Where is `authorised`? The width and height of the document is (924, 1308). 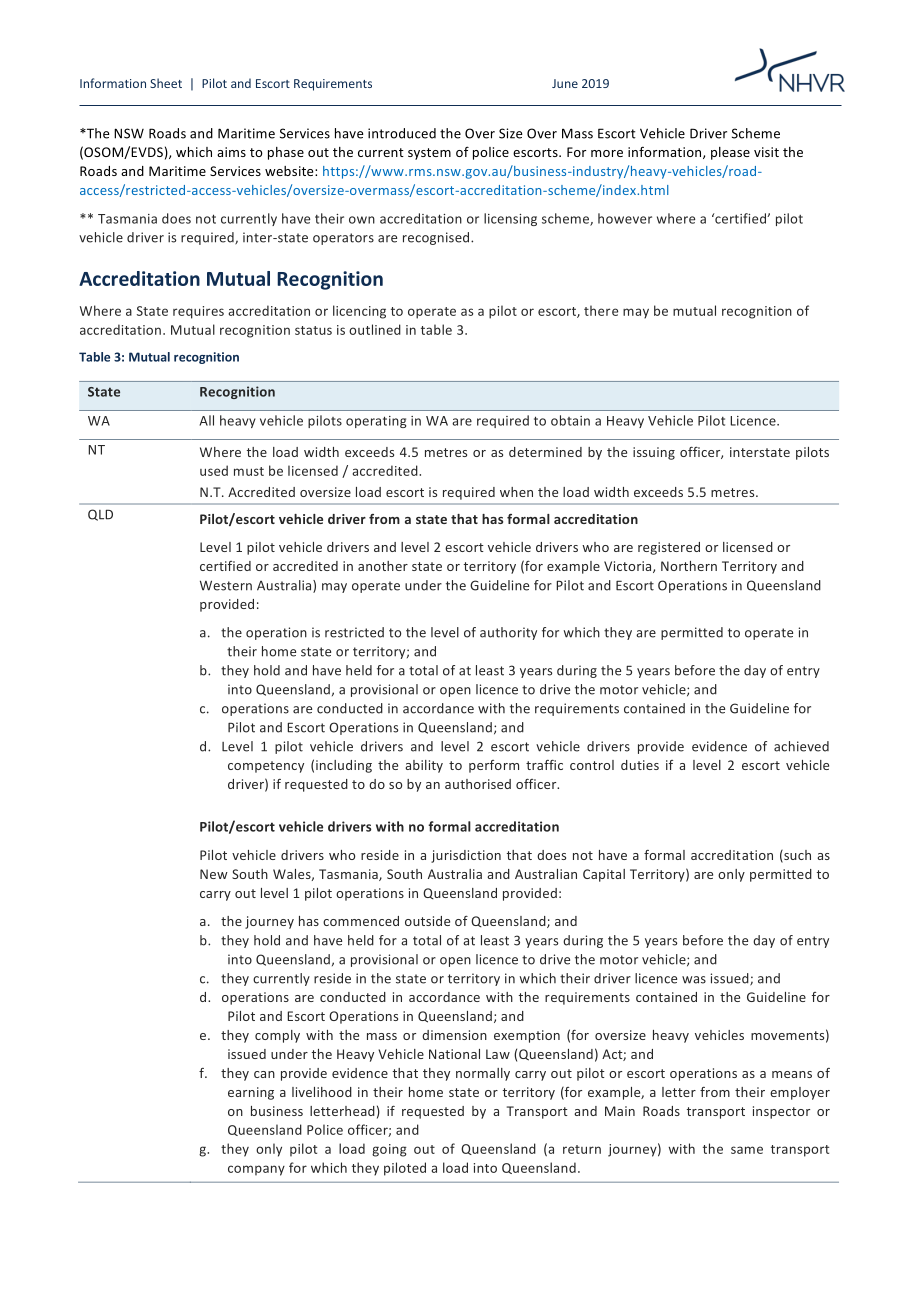
authorised is located at coordinates (478, 784).
